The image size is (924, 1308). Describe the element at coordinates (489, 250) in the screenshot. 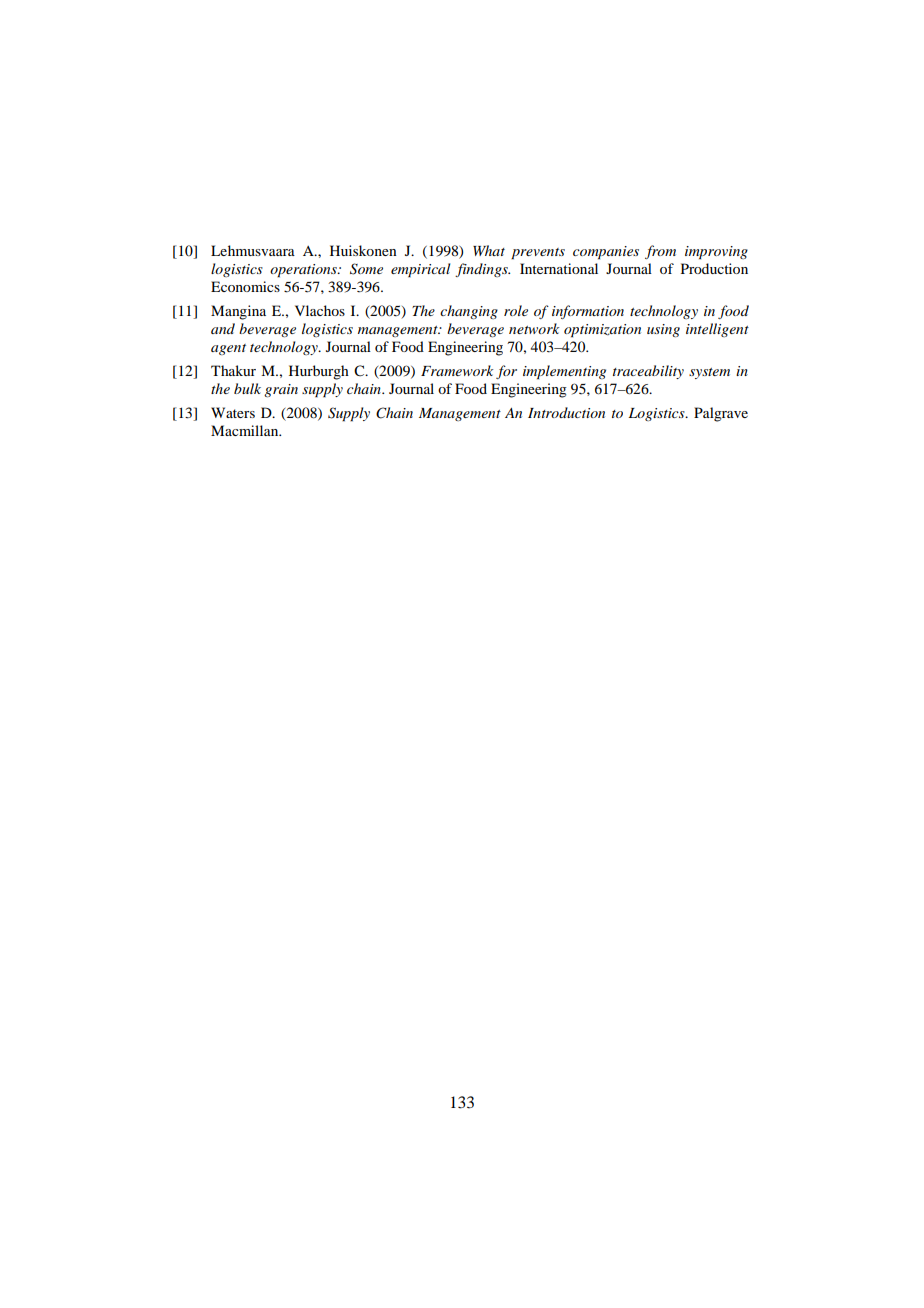

I see `What` at that location.
